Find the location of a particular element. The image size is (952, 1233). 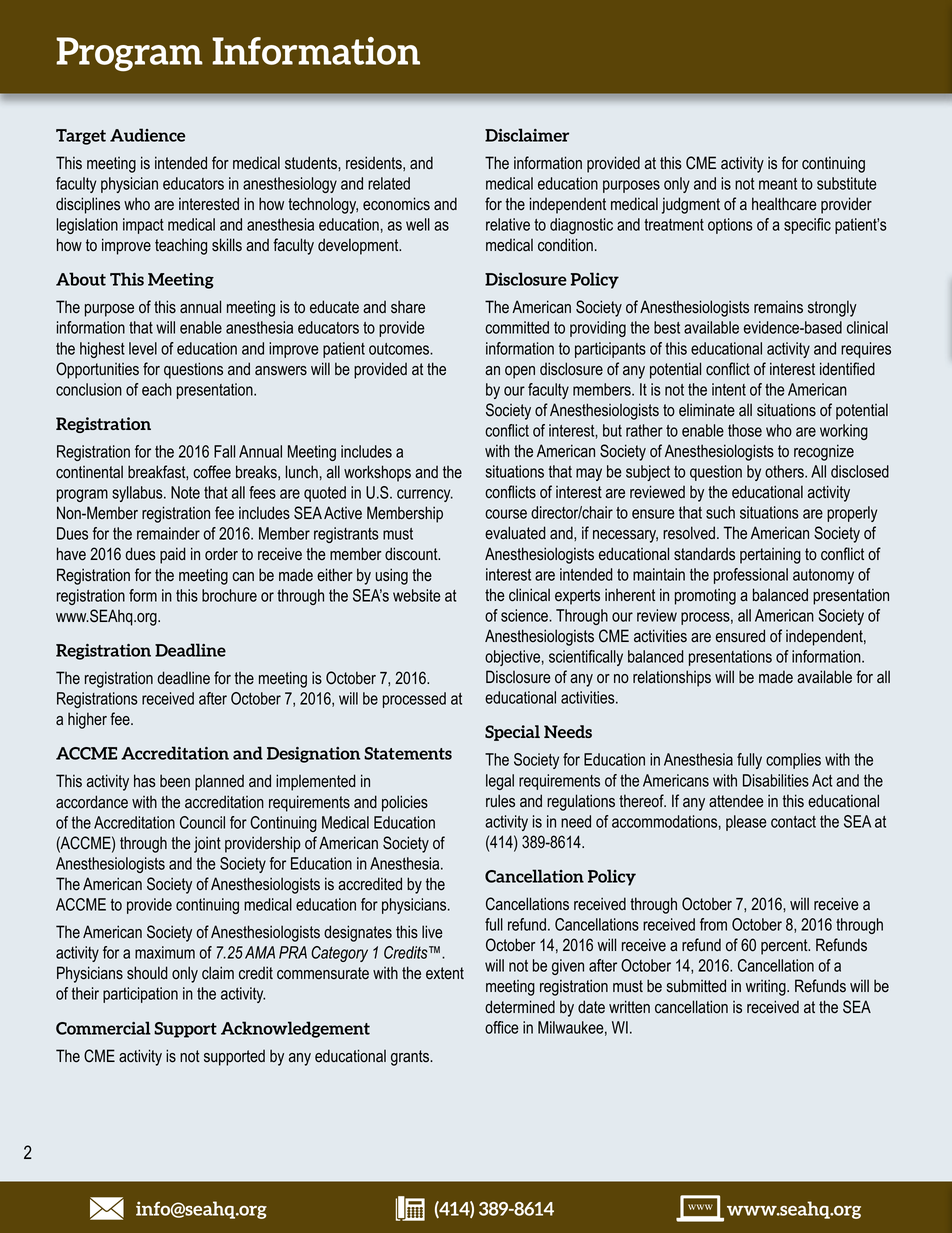

coffee is located at coordinates (212, 472).
